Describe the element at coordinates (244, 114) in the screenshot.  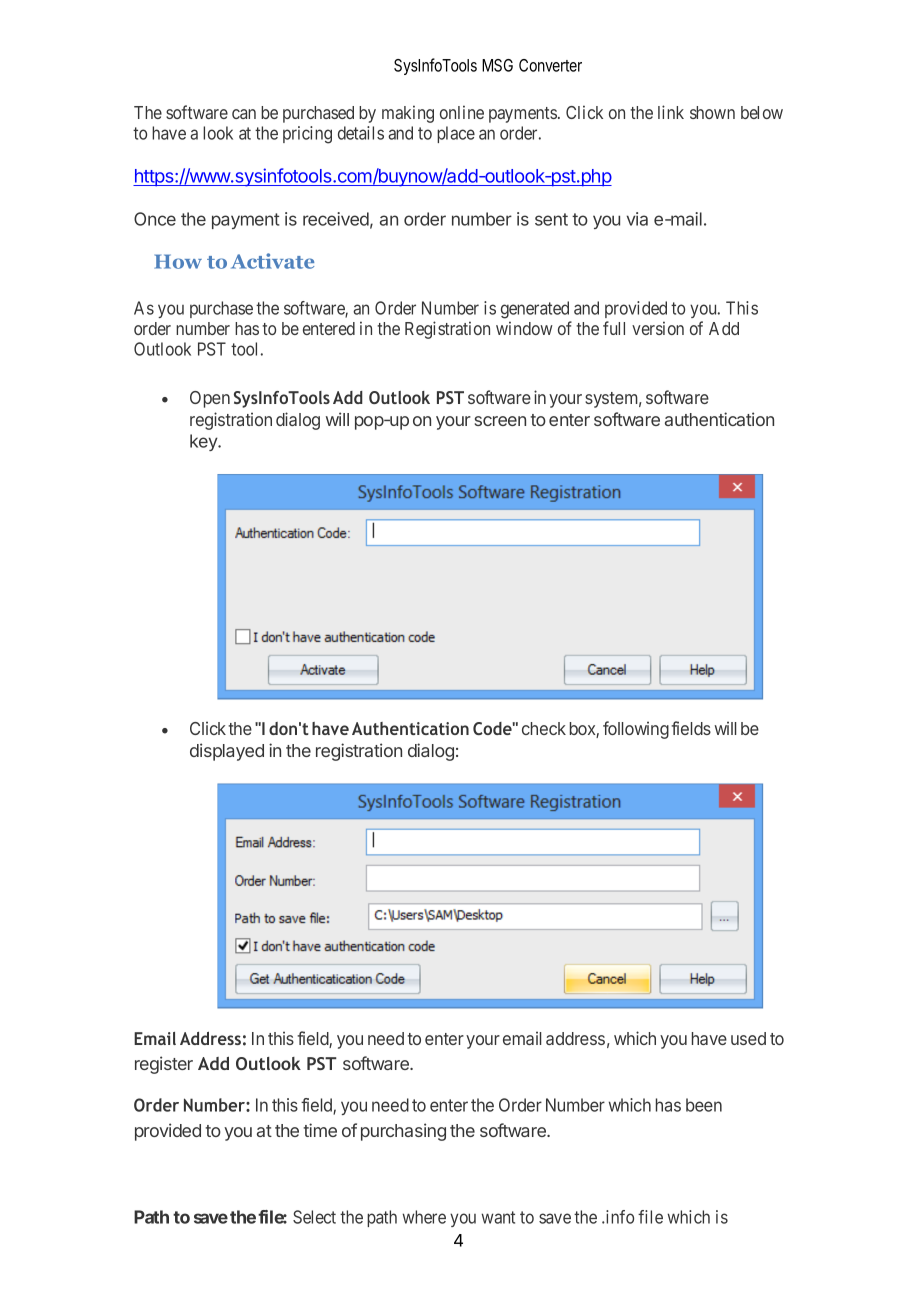
I see `can` at that location.
